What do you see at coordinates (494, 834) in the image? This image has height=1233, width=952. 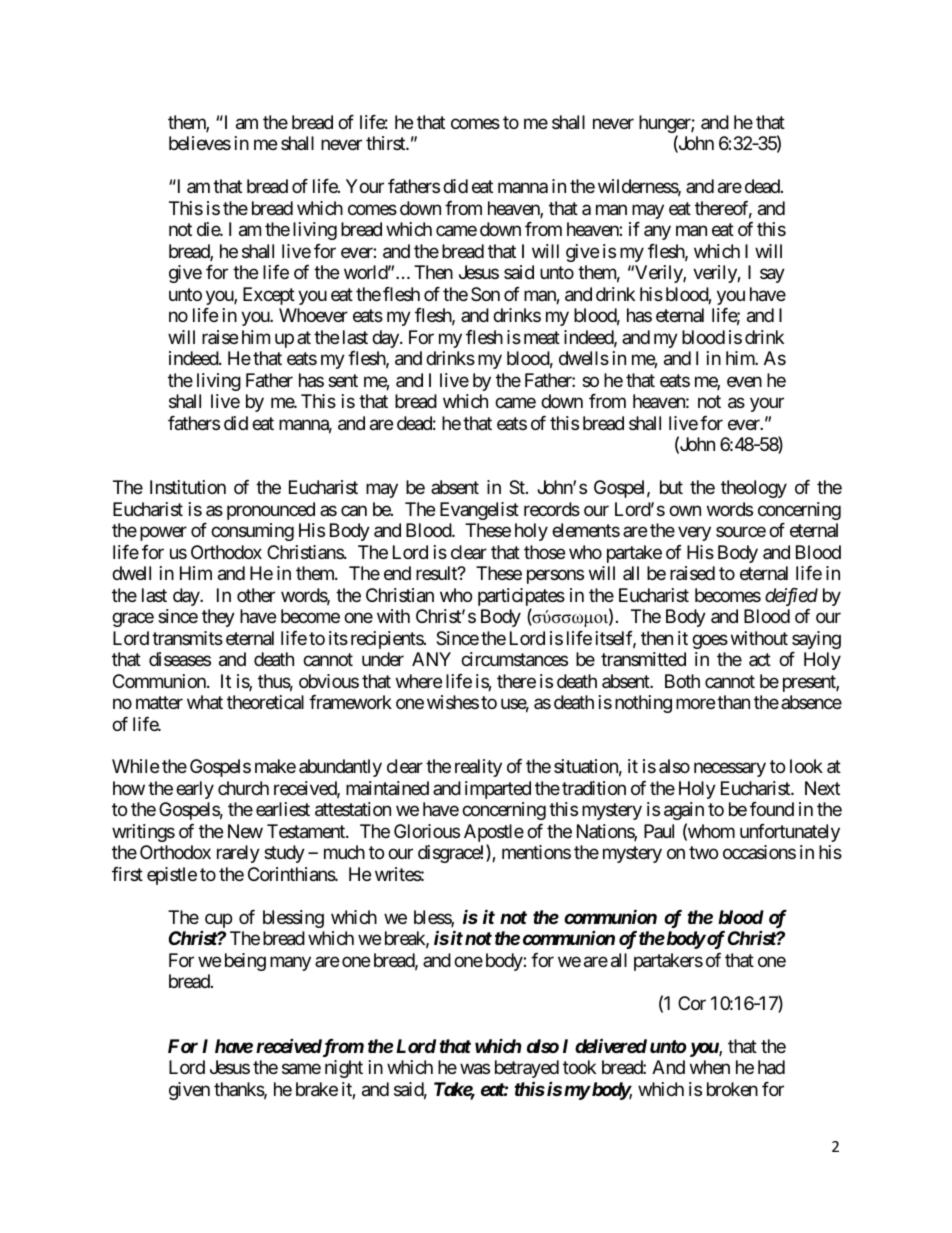 I see `Apostle` at bounding box center [494, 834].
